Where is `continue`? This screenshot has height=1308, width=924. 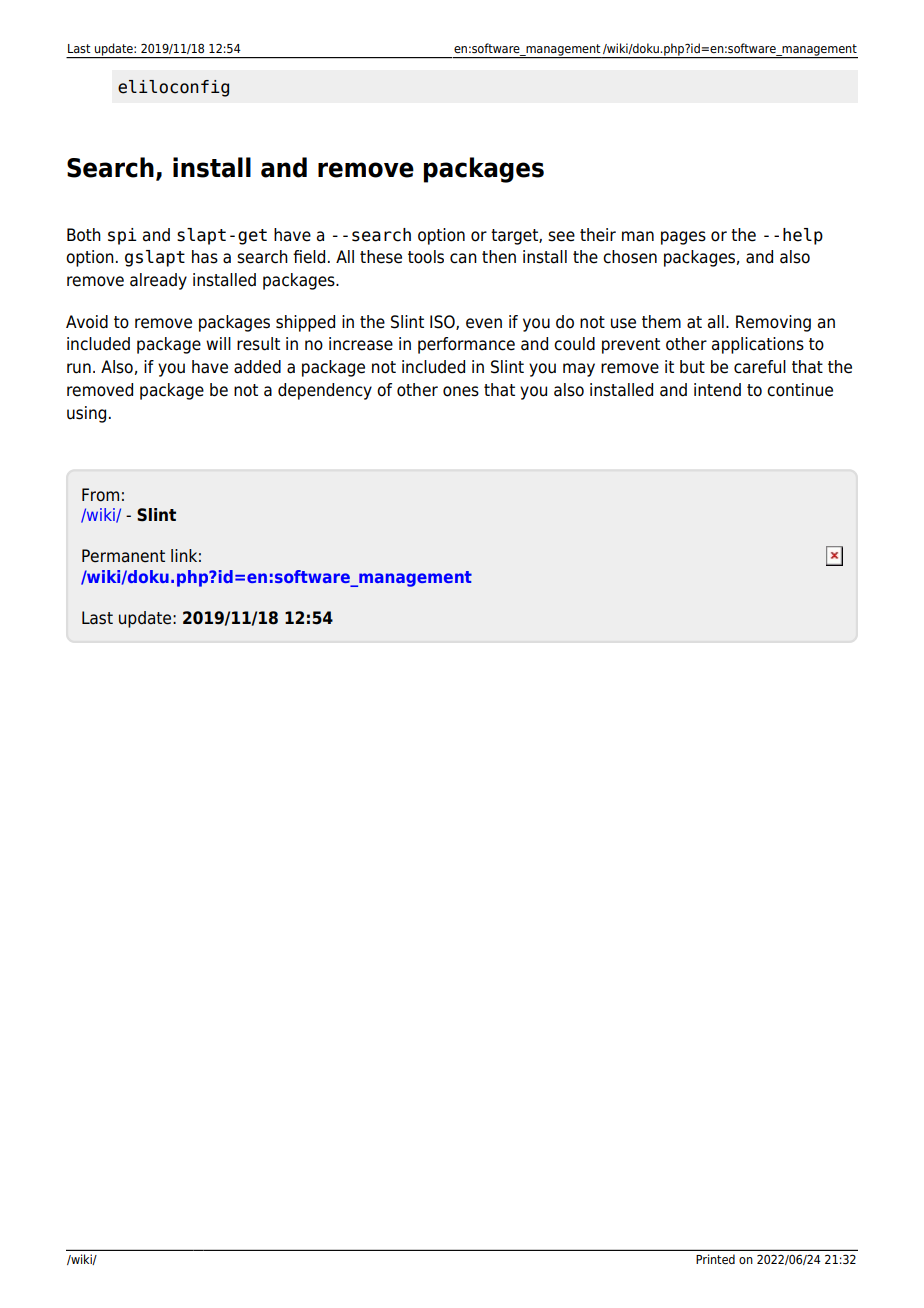
continue is located at coordinates (800, 390).
